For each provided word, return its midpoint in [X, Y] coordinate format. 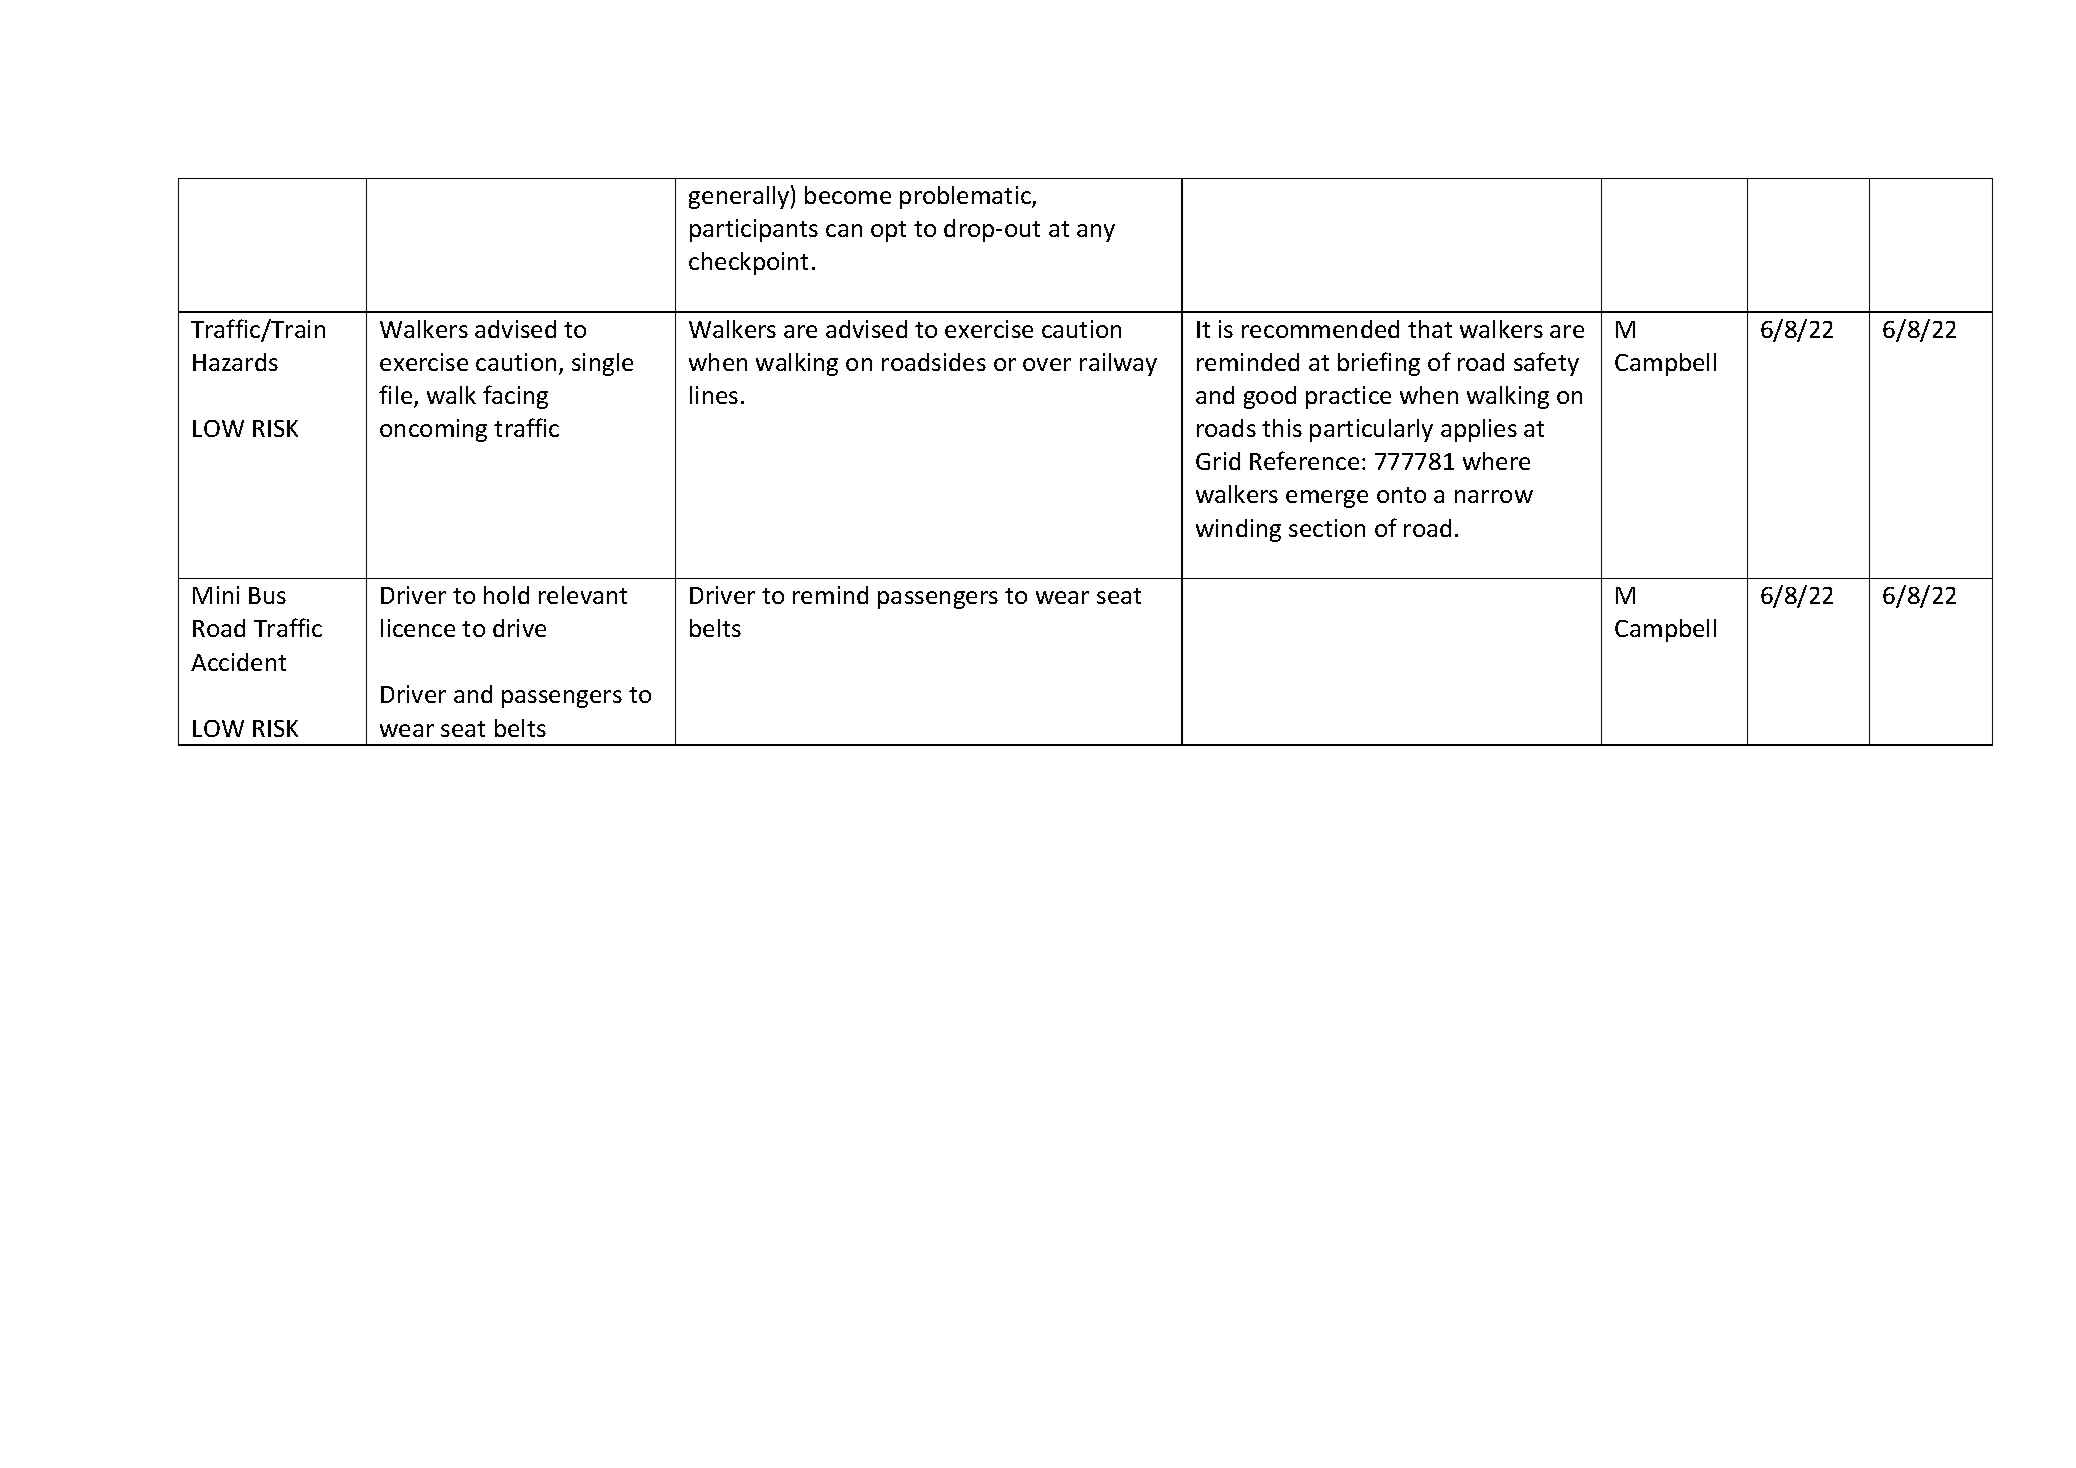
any [1096, 233]
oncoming [433, 430]
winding [1238, 530]
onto [1401, 495]
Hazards [235, 362]
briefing [1379, 364]
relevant [583, 595]
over [1047, 364]
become [848, 195]
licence [418, 628]
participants [754, 230]
